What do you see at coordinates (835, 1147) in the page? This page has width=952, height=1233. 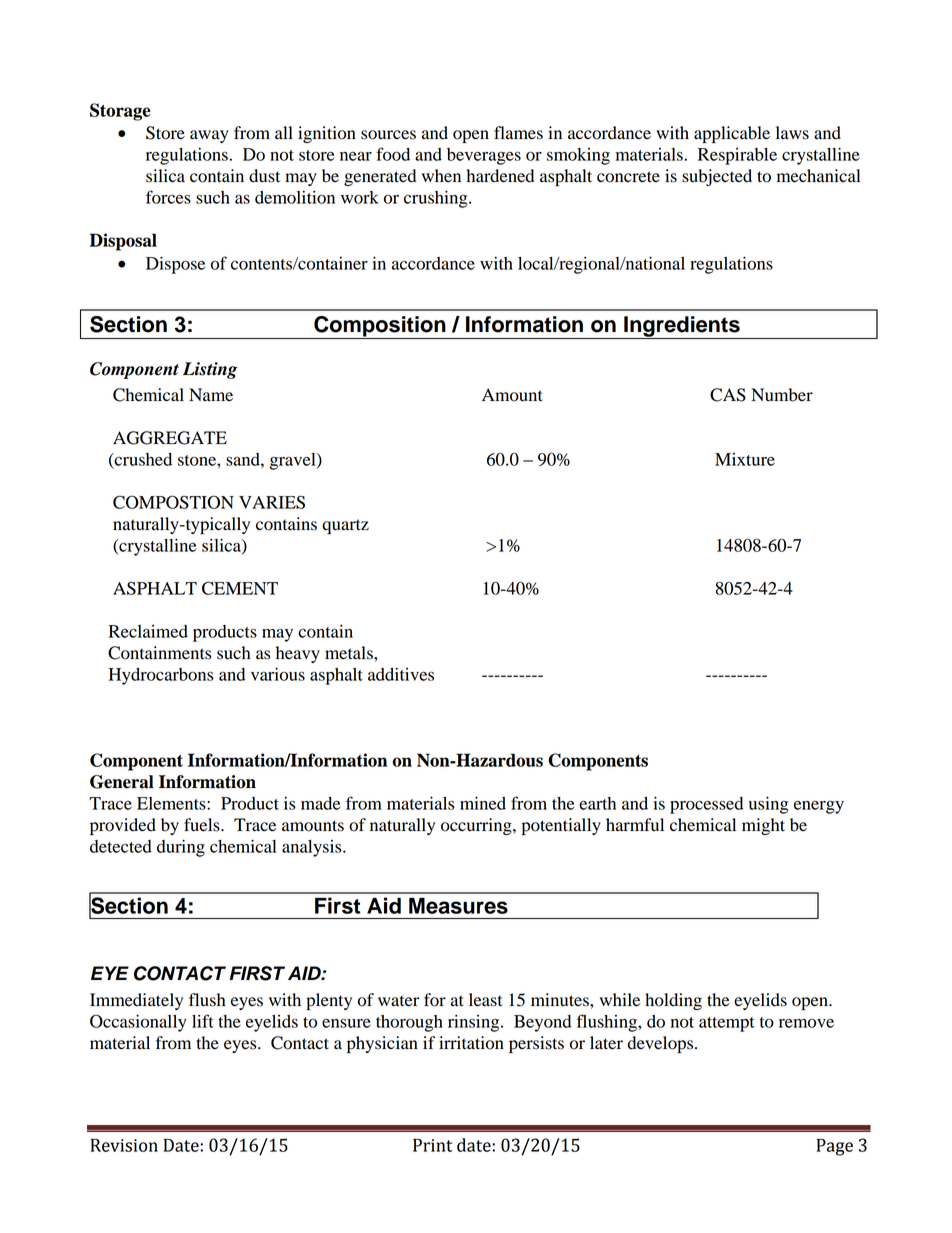 I see `Page` at bounding box center [835, 1147].
